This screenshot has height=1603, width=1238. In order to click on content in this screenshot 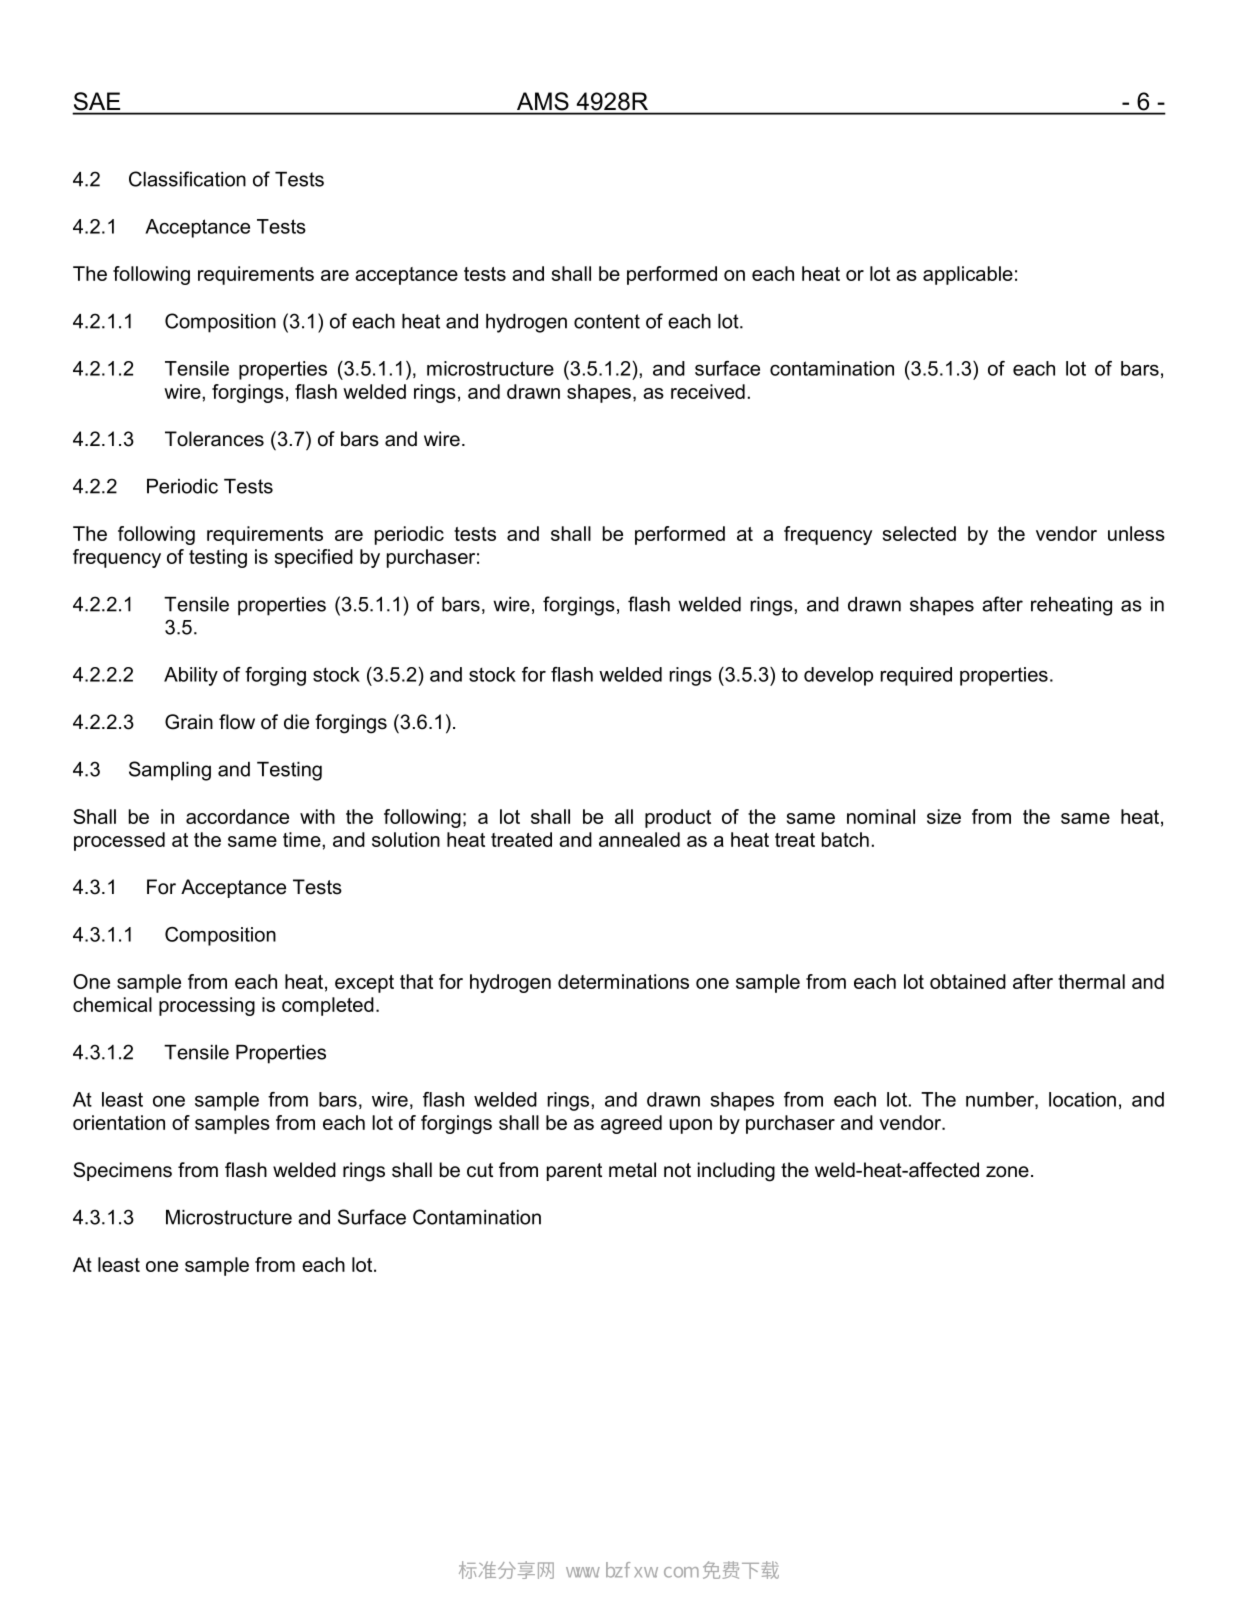, I will do `click(607, 321)`.
